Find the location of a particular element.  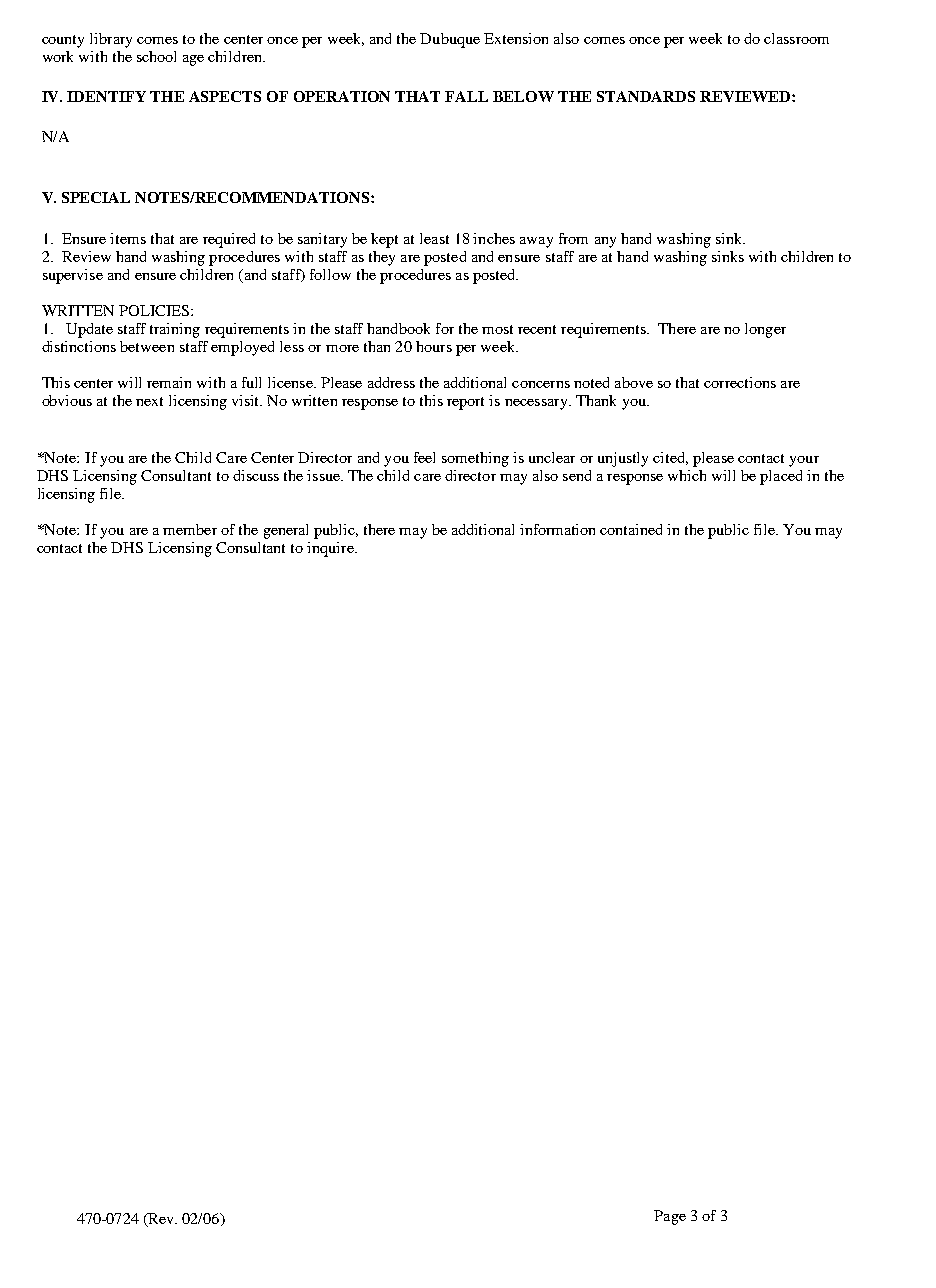

Page is located at coordinates (670, 1217).
